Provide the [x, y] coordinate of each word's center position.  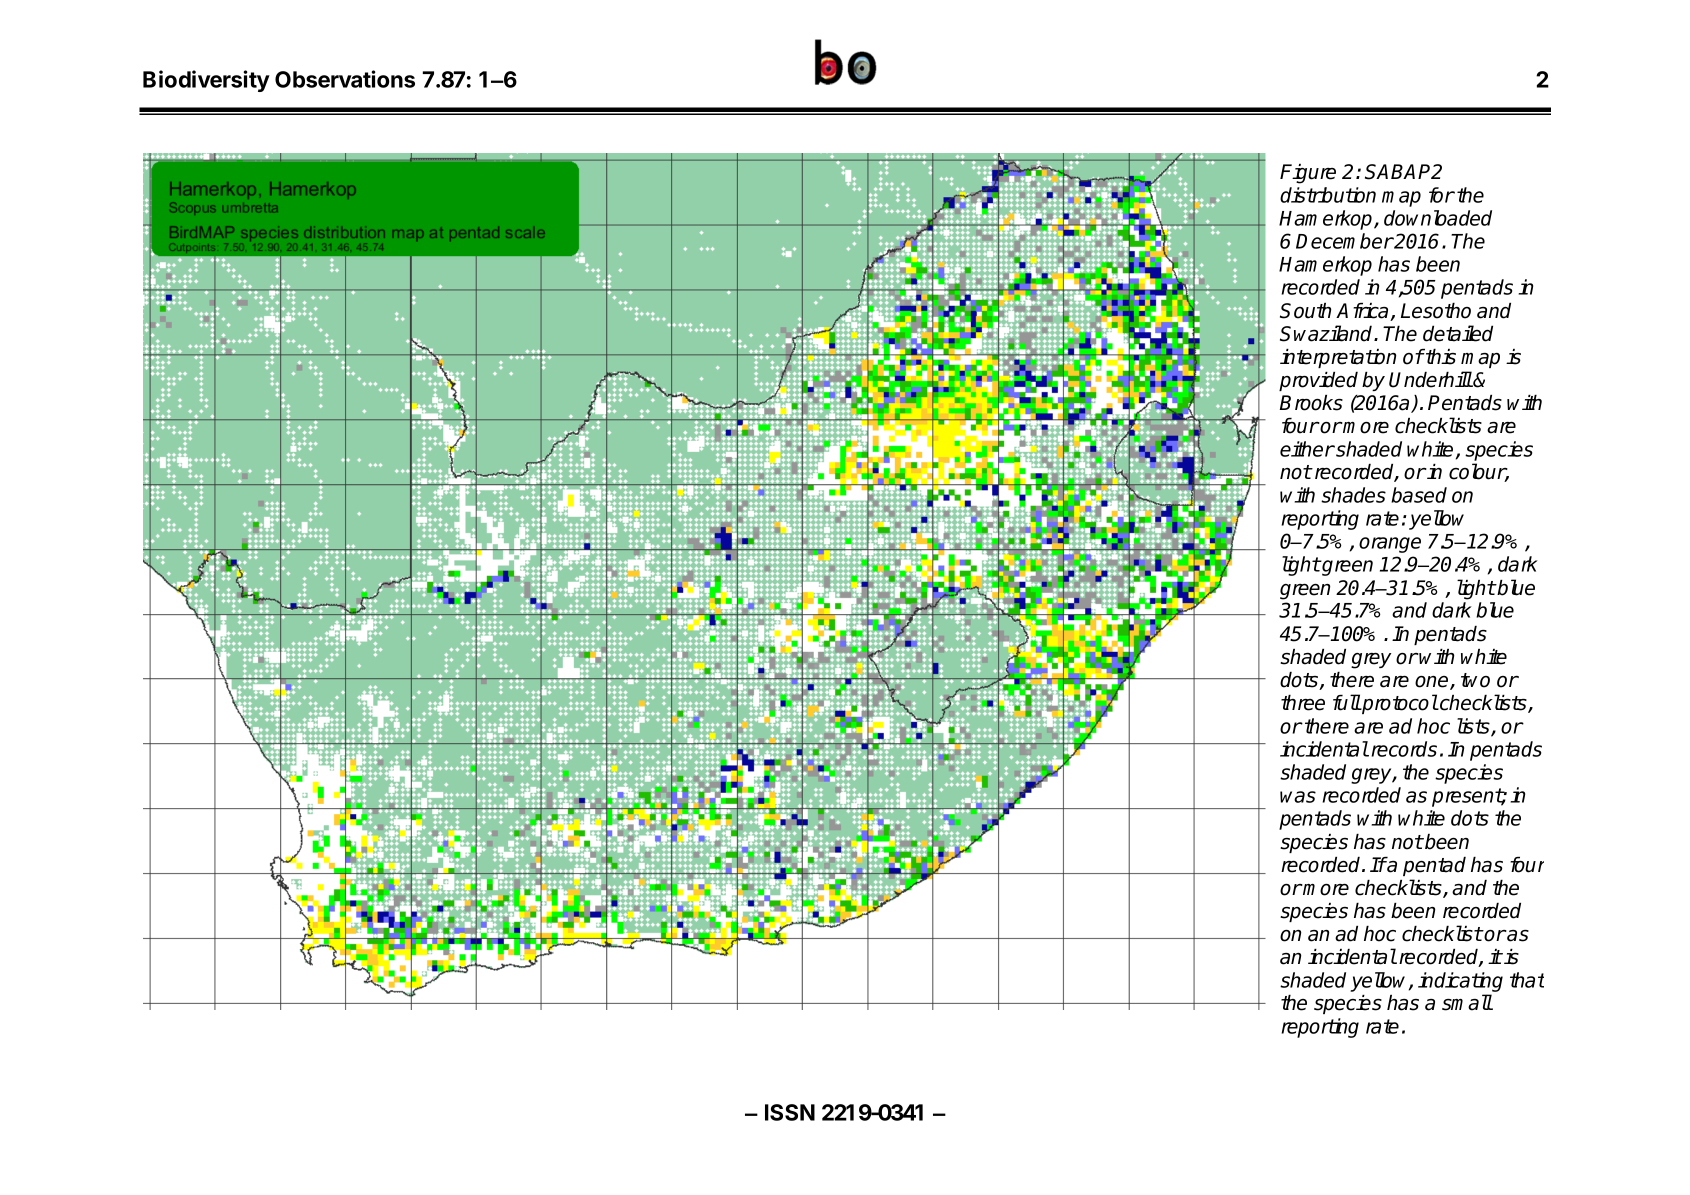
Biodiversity [206, 81]
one [1433, 683]
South [1305, 311]
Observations [345, 79]
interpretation [1338, 358]
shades [1353, 495]
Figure [1308, 174]
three [1303, 703]
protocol [1399, 704]
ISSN [790, 1112]
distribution [1328, 195]
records [1404, 749]
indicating [1460, 982]
